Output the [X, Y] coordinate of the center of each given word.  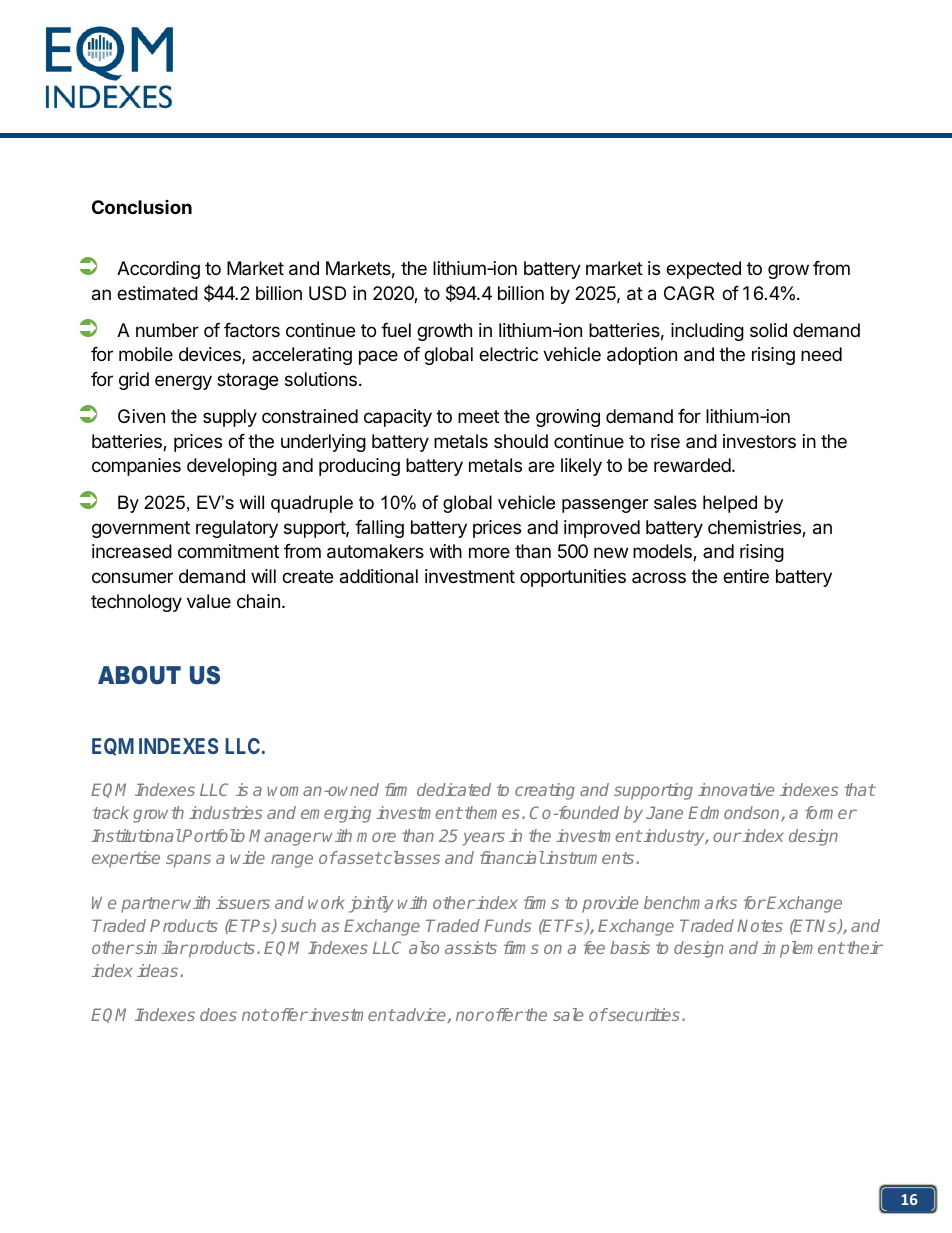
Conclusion [142, 207]
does [218, 1014]
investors [759, 441]
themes [492, 812]
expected [703, 270]
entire [746, 576]
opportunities [573, 578]
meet [478, 416]
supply [230, 418]
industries [226, 812]
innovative [736, 789]
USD [327, 293]
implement [803, 949]
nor [470, 1016]
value [209, 601]
